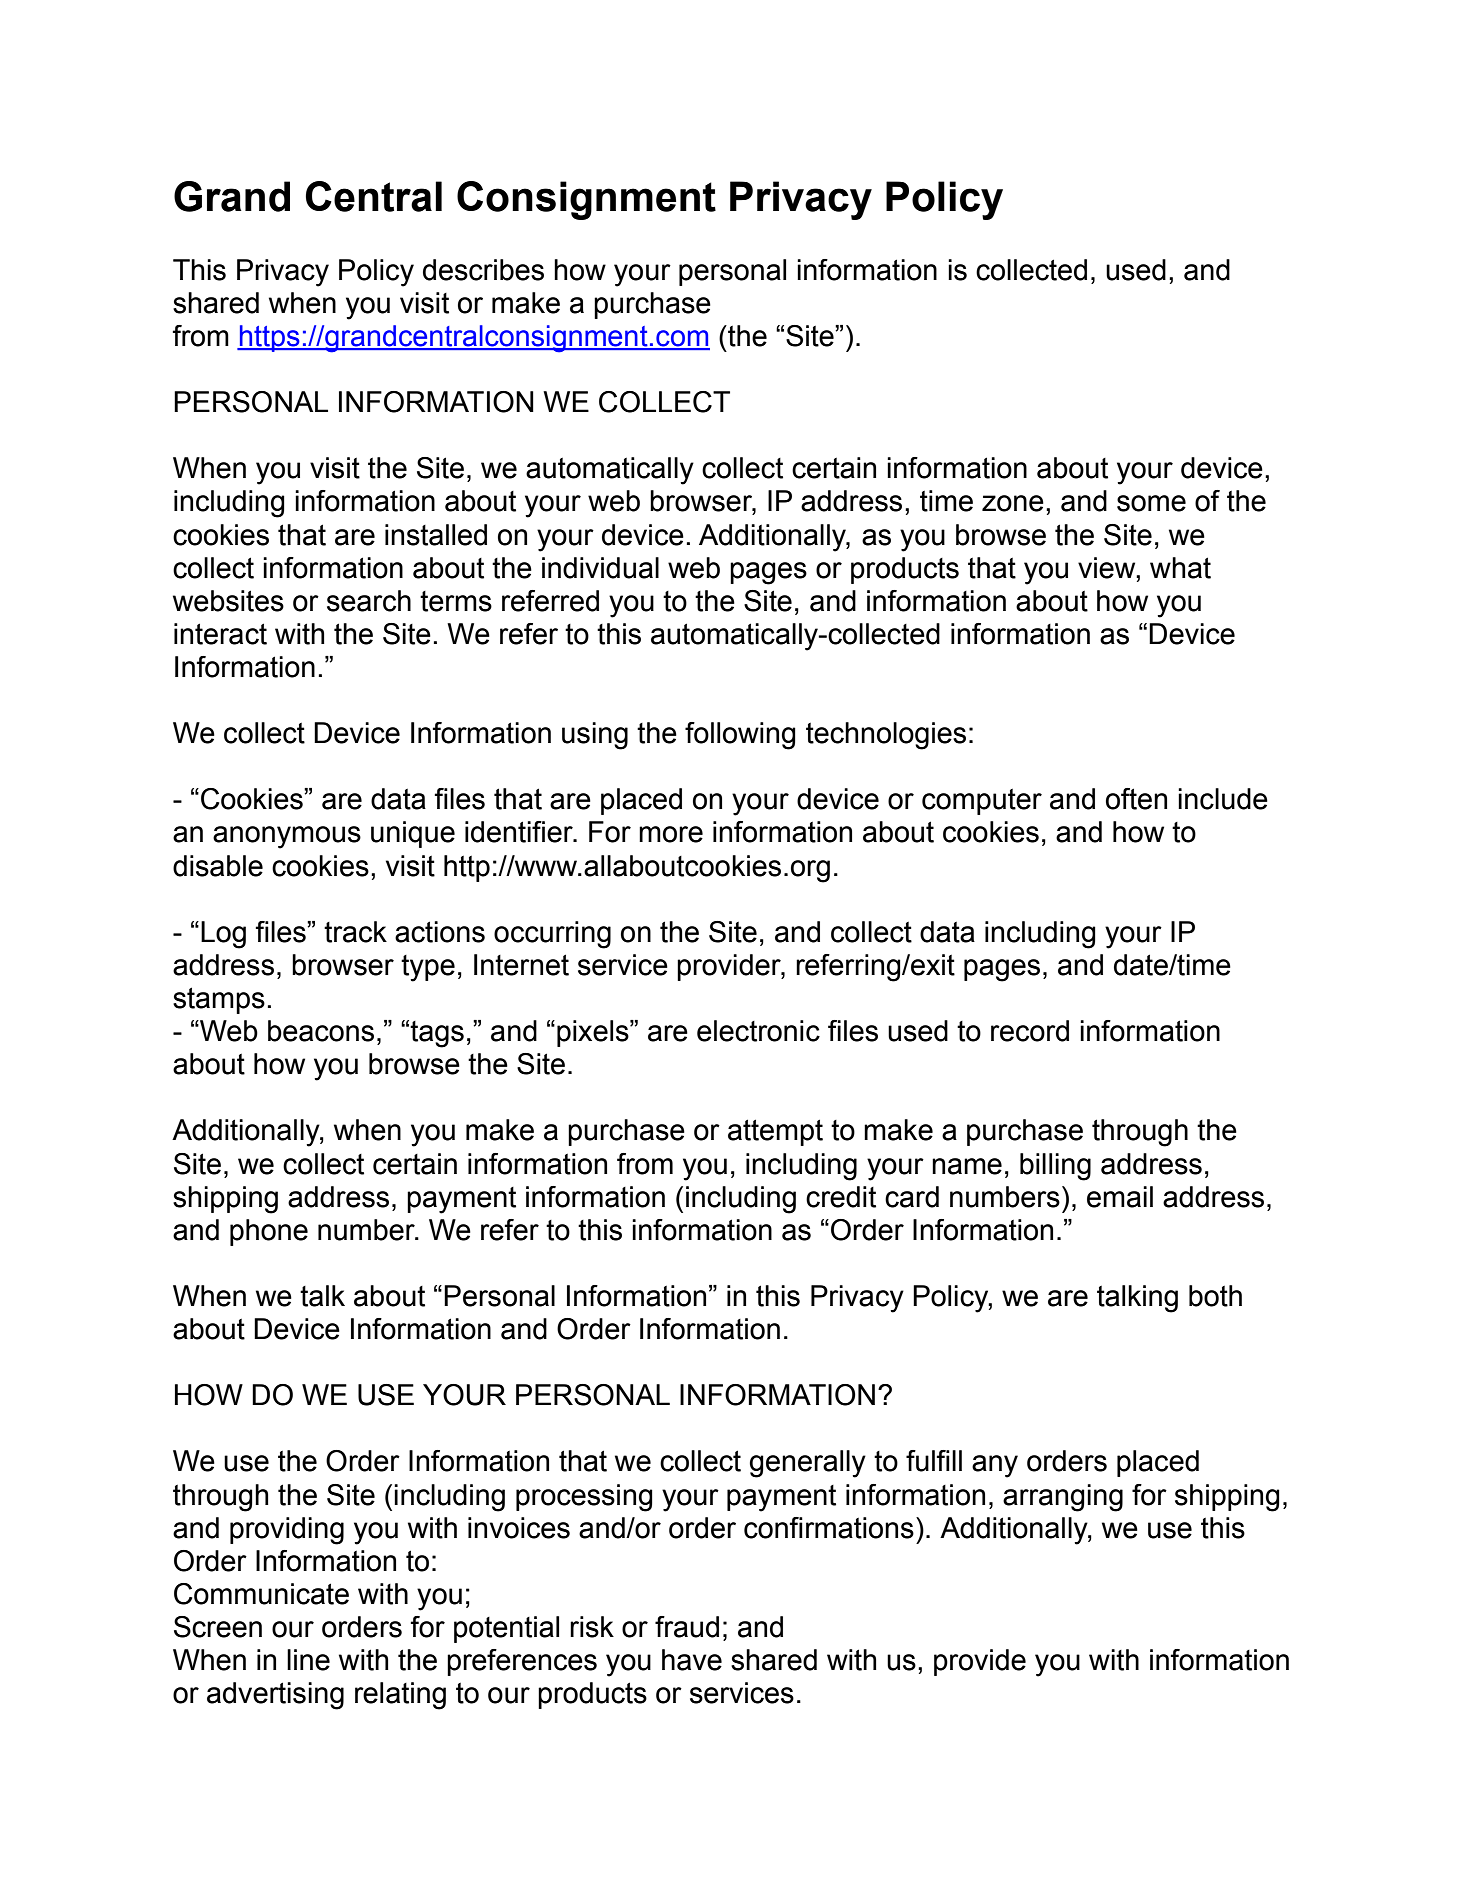 This page has width=1468, height=1900. Describe the element at coordinates (269, 1232) in the page. I see `phone` at that location.
